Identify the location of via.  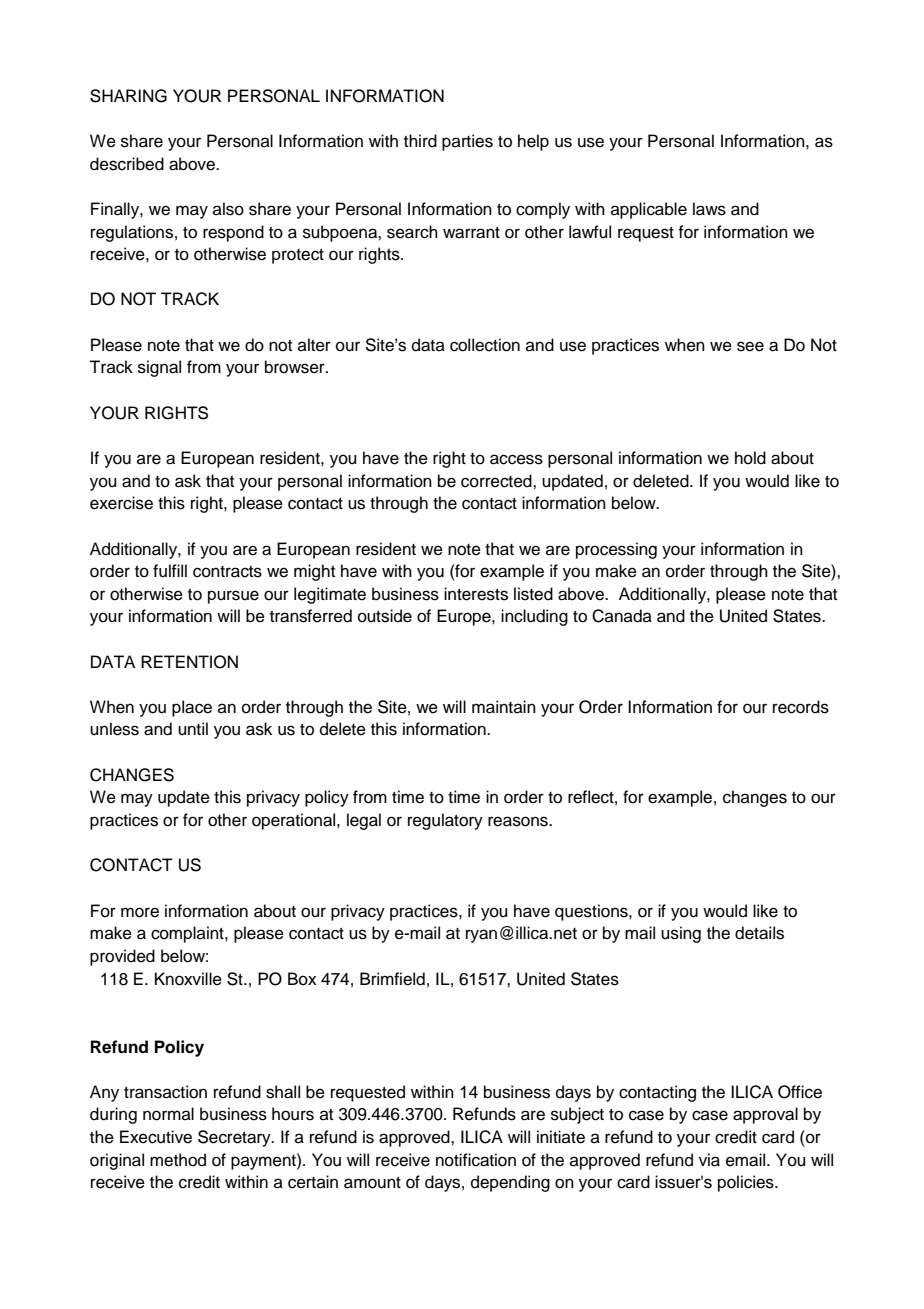
(709, 1160).
